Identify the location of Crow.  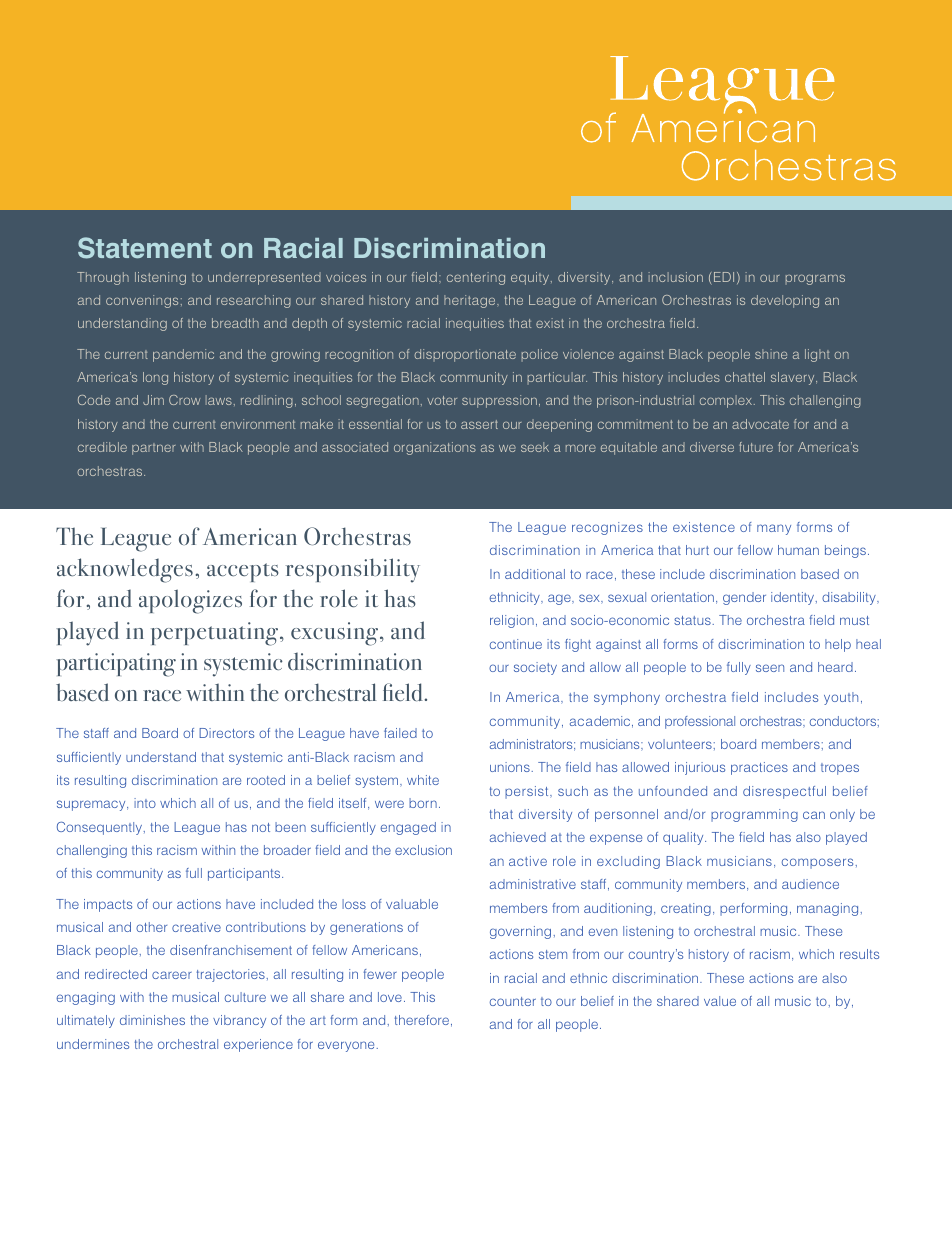
(184, 400).
